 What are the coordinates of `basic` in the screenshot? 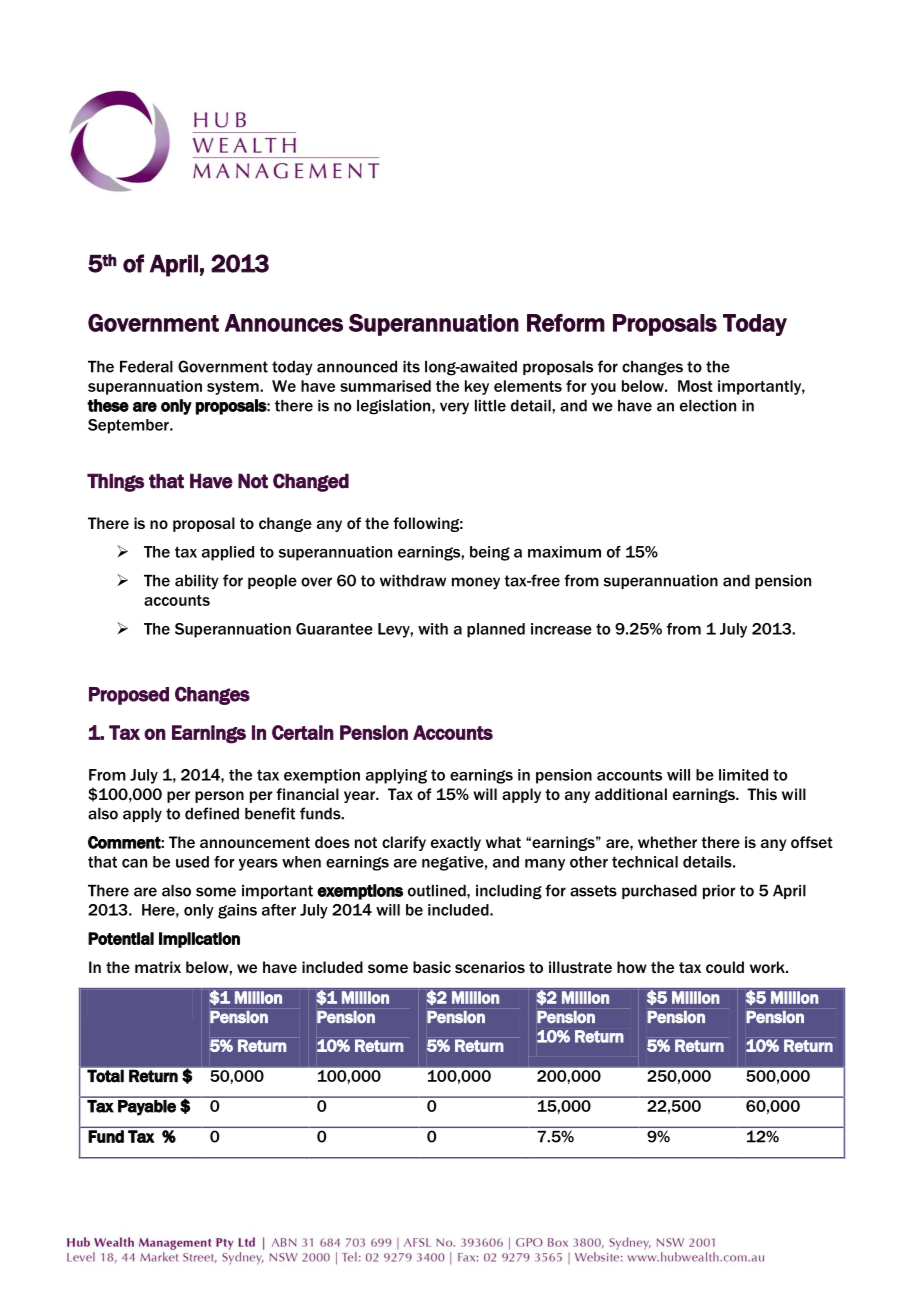 It's located at (432, 967).
